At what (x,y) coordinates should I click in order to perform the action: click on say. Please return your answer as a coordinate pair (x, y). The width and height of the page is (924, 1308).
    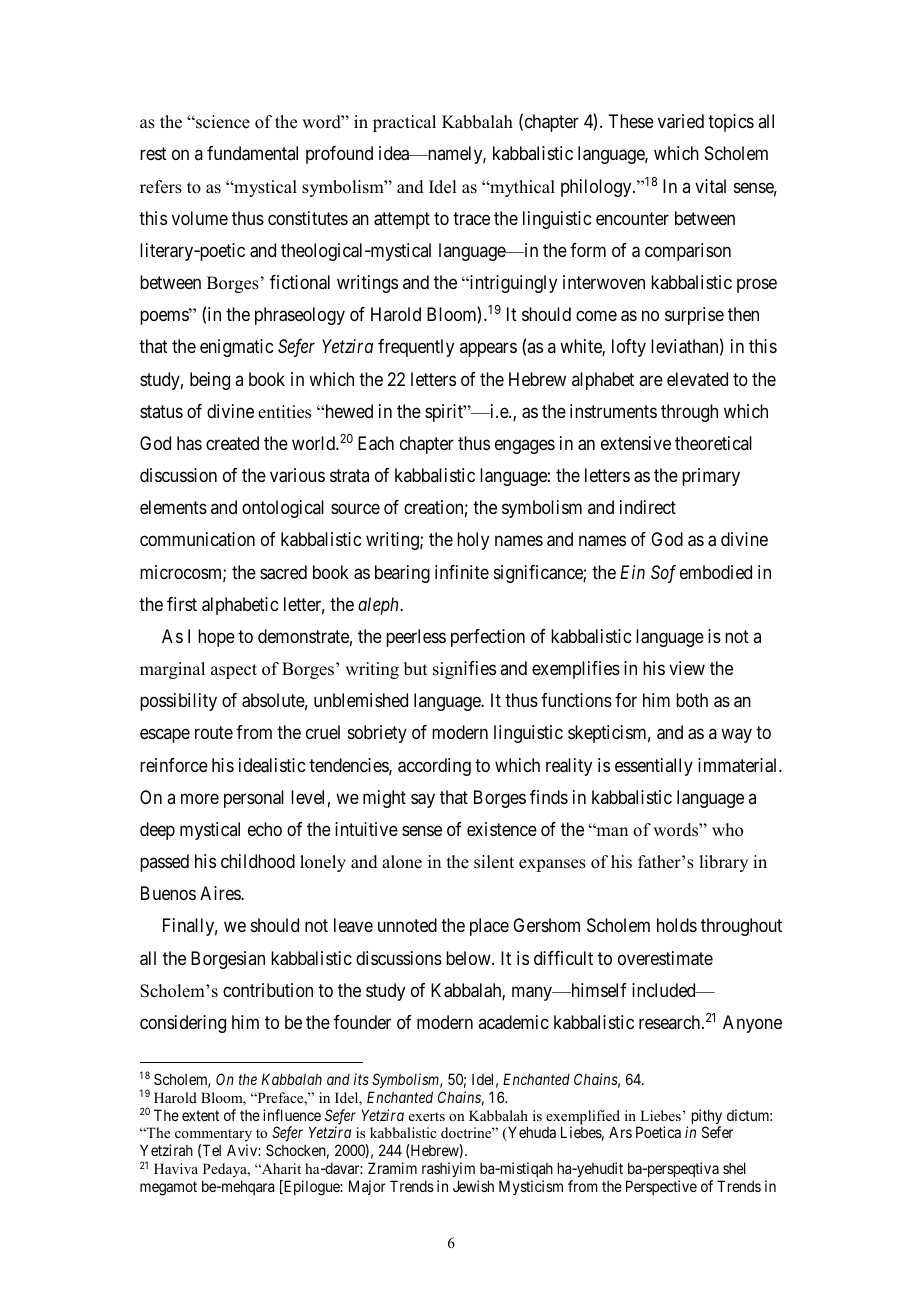
    Looking at the image, I should click on (423, 800).
